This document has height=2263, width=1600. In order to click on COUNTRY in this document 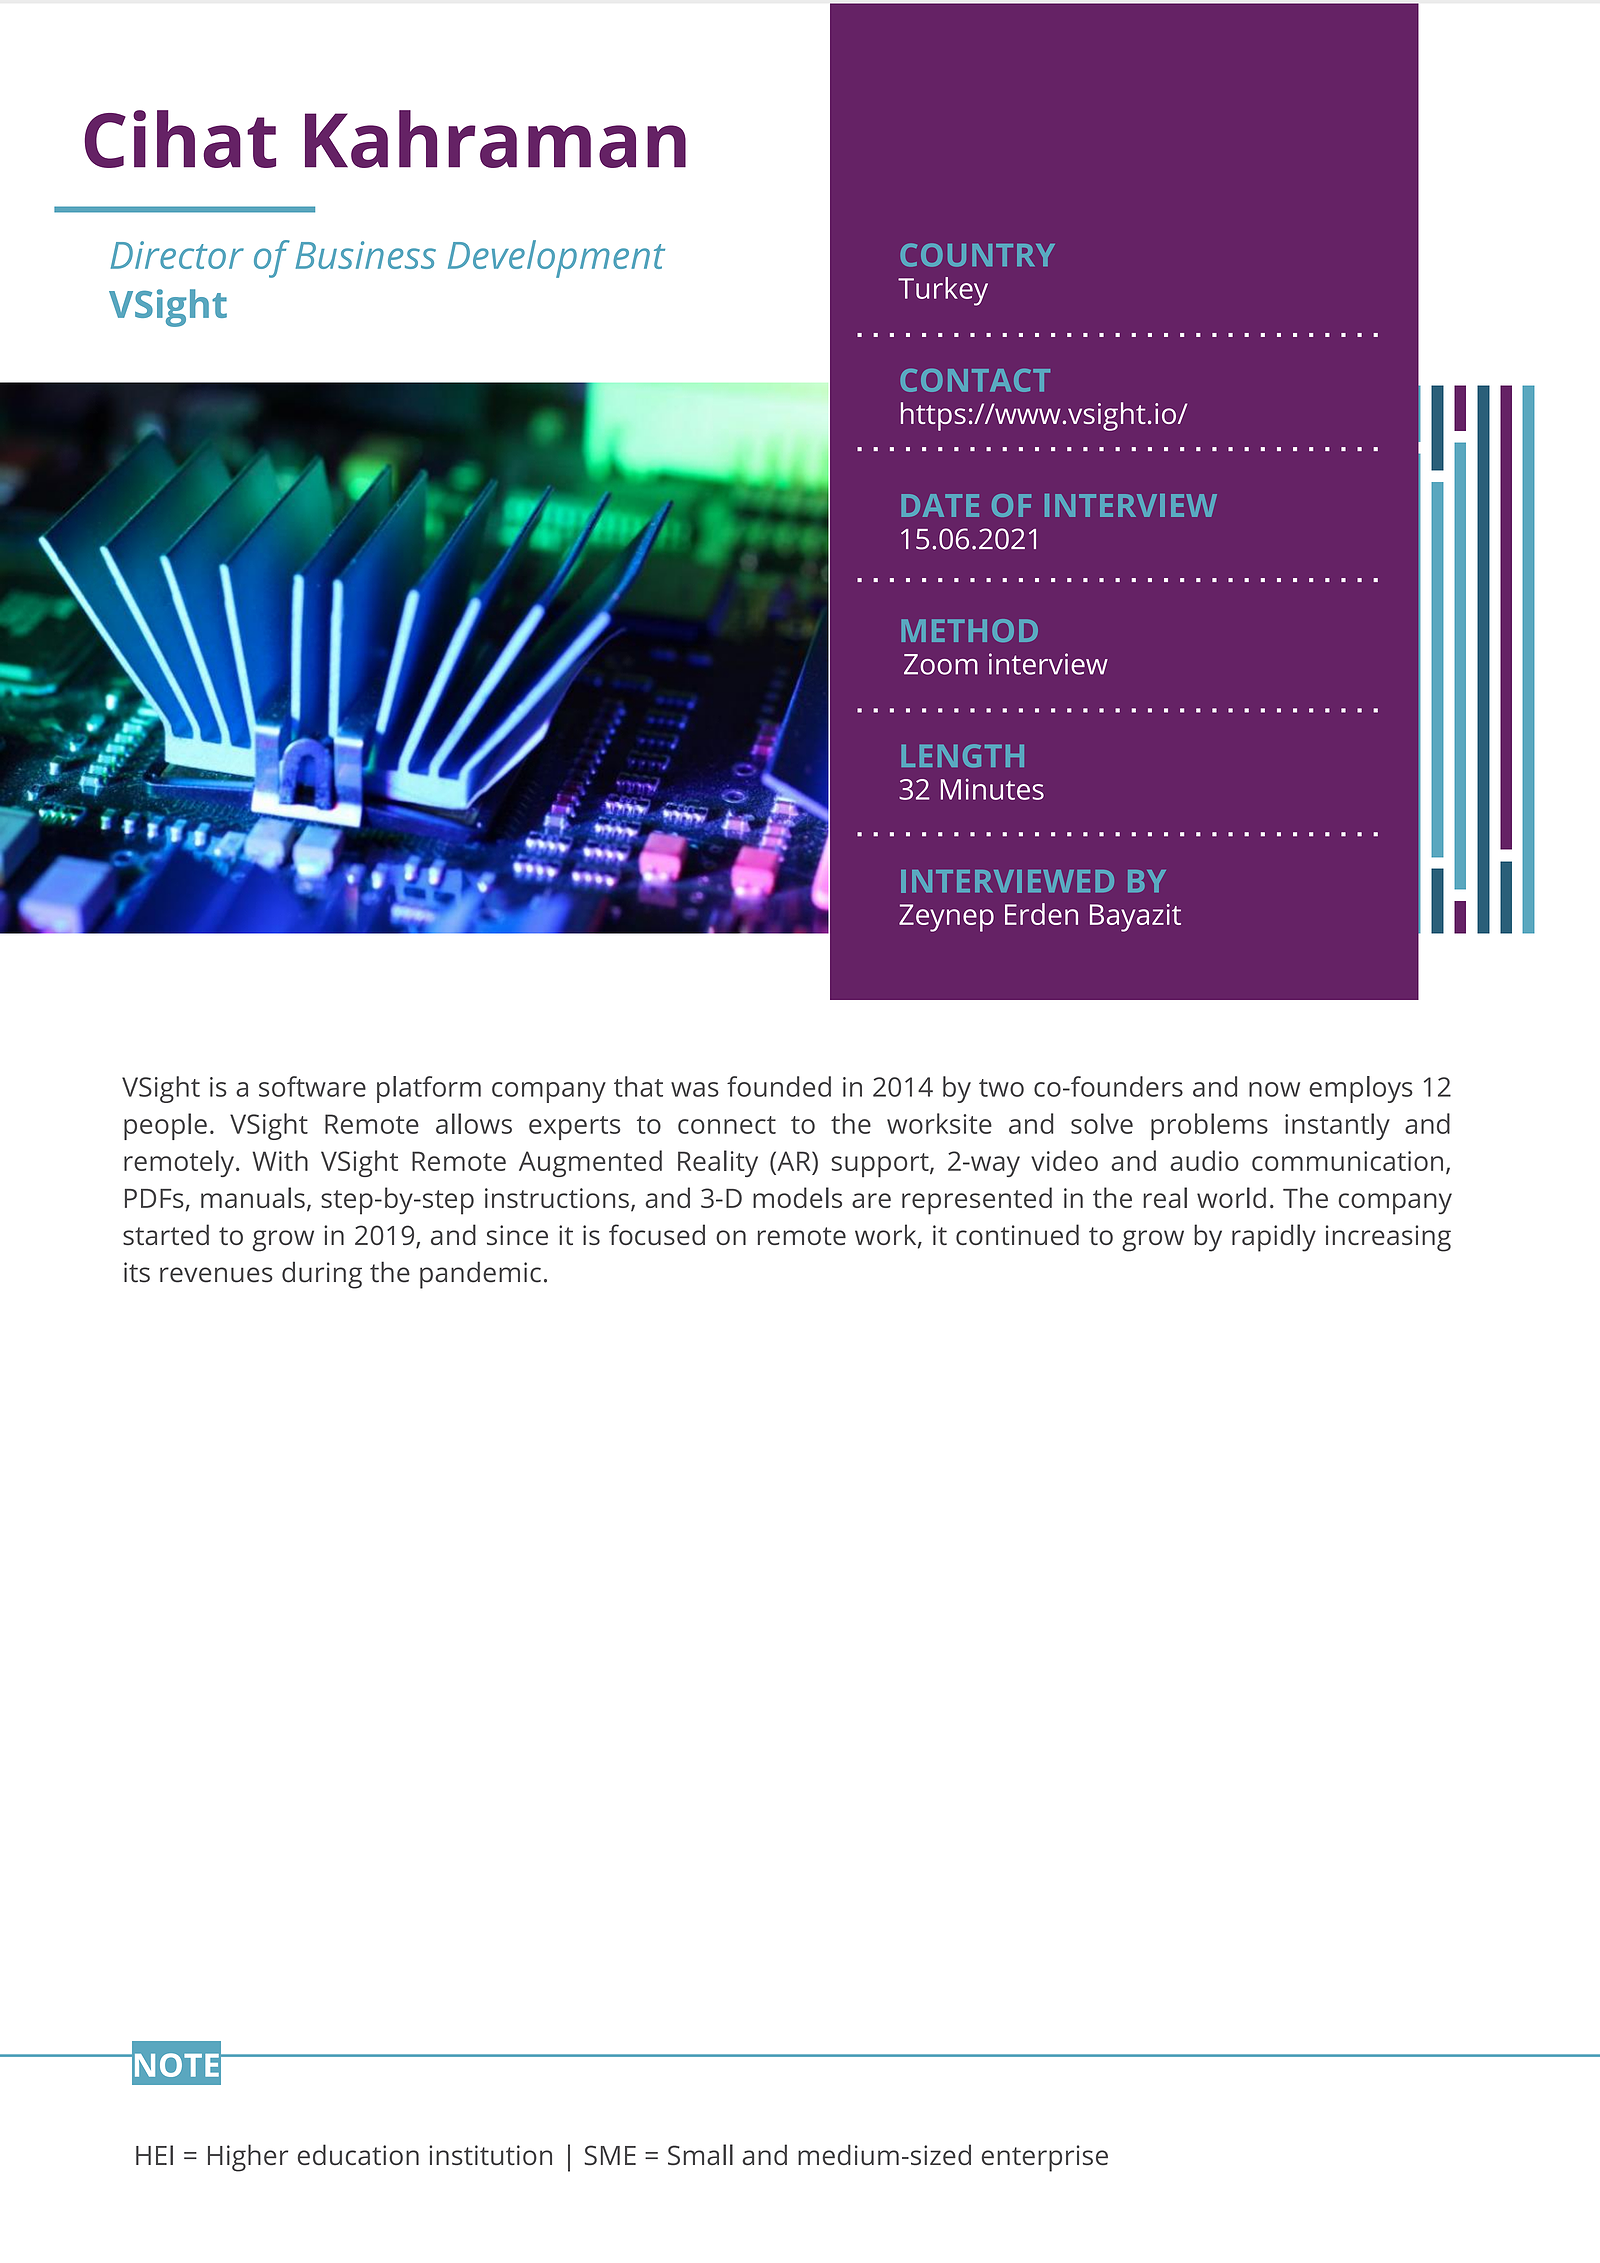, I will do `click(977, 255)`.
